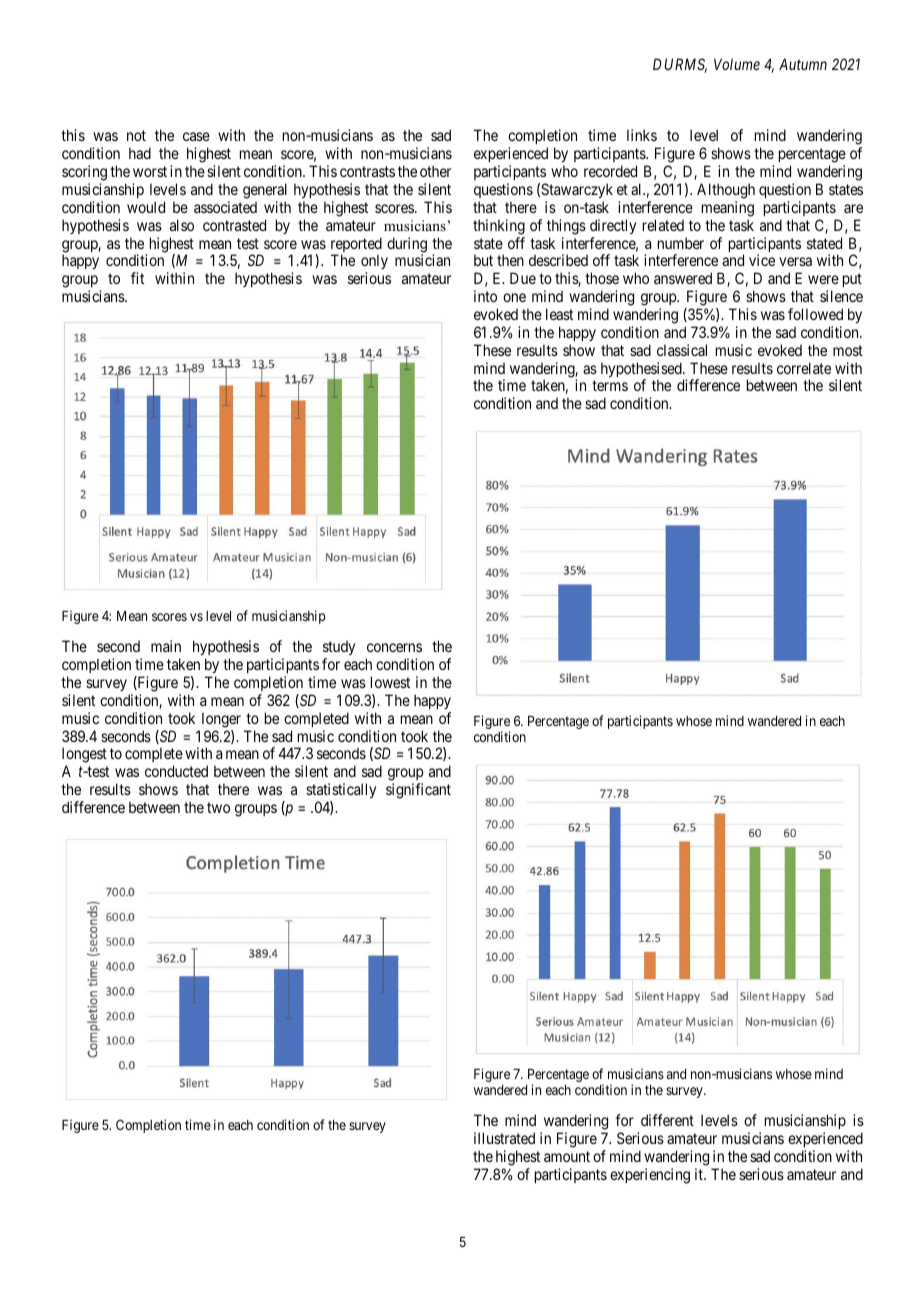  What do you see at coordinates (804, 368) in the screenshot?
I see `correlate` at bounding box center [804, 368].
